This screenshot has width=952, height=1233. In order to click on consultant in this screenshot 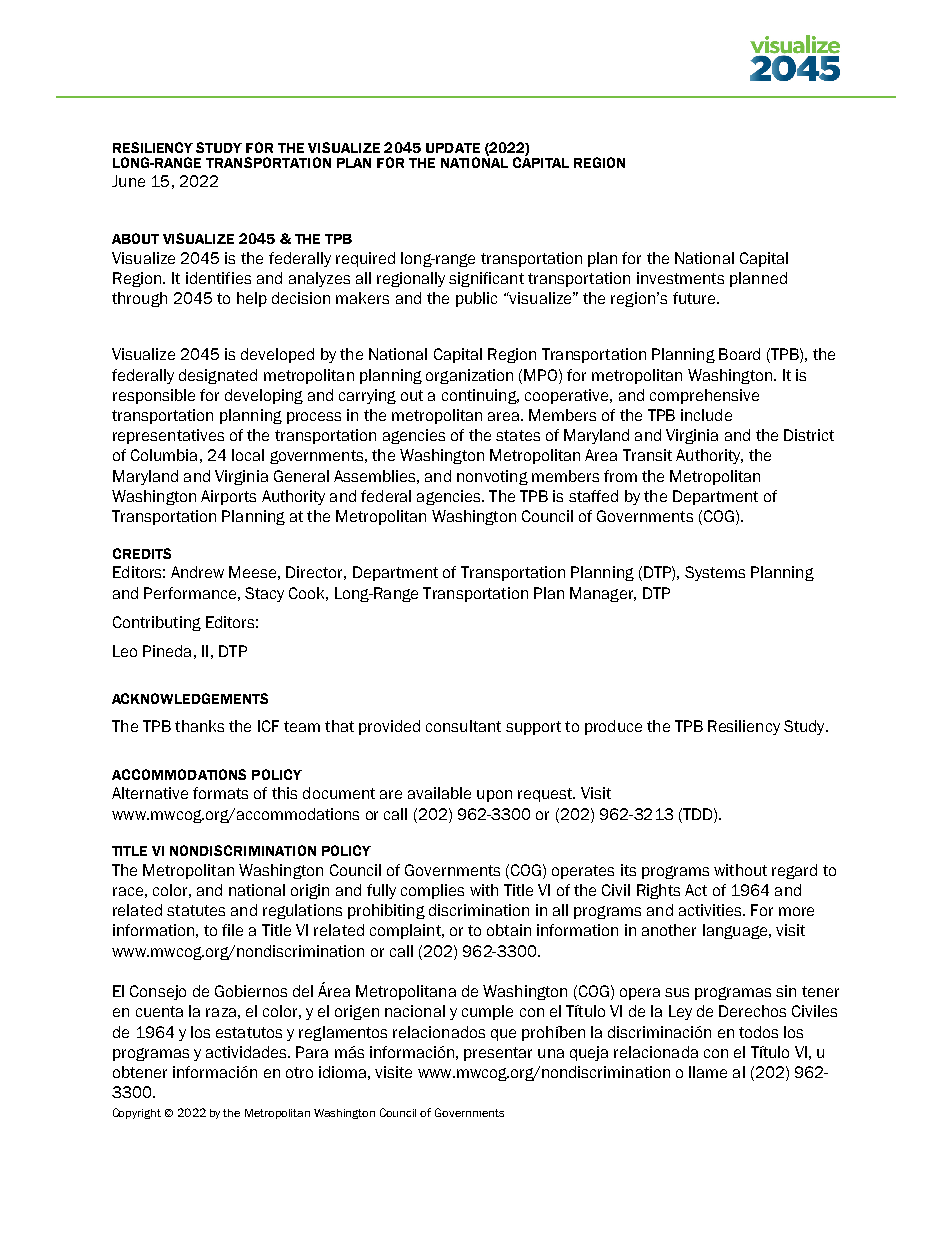, I will do `click(463, 726)`.
